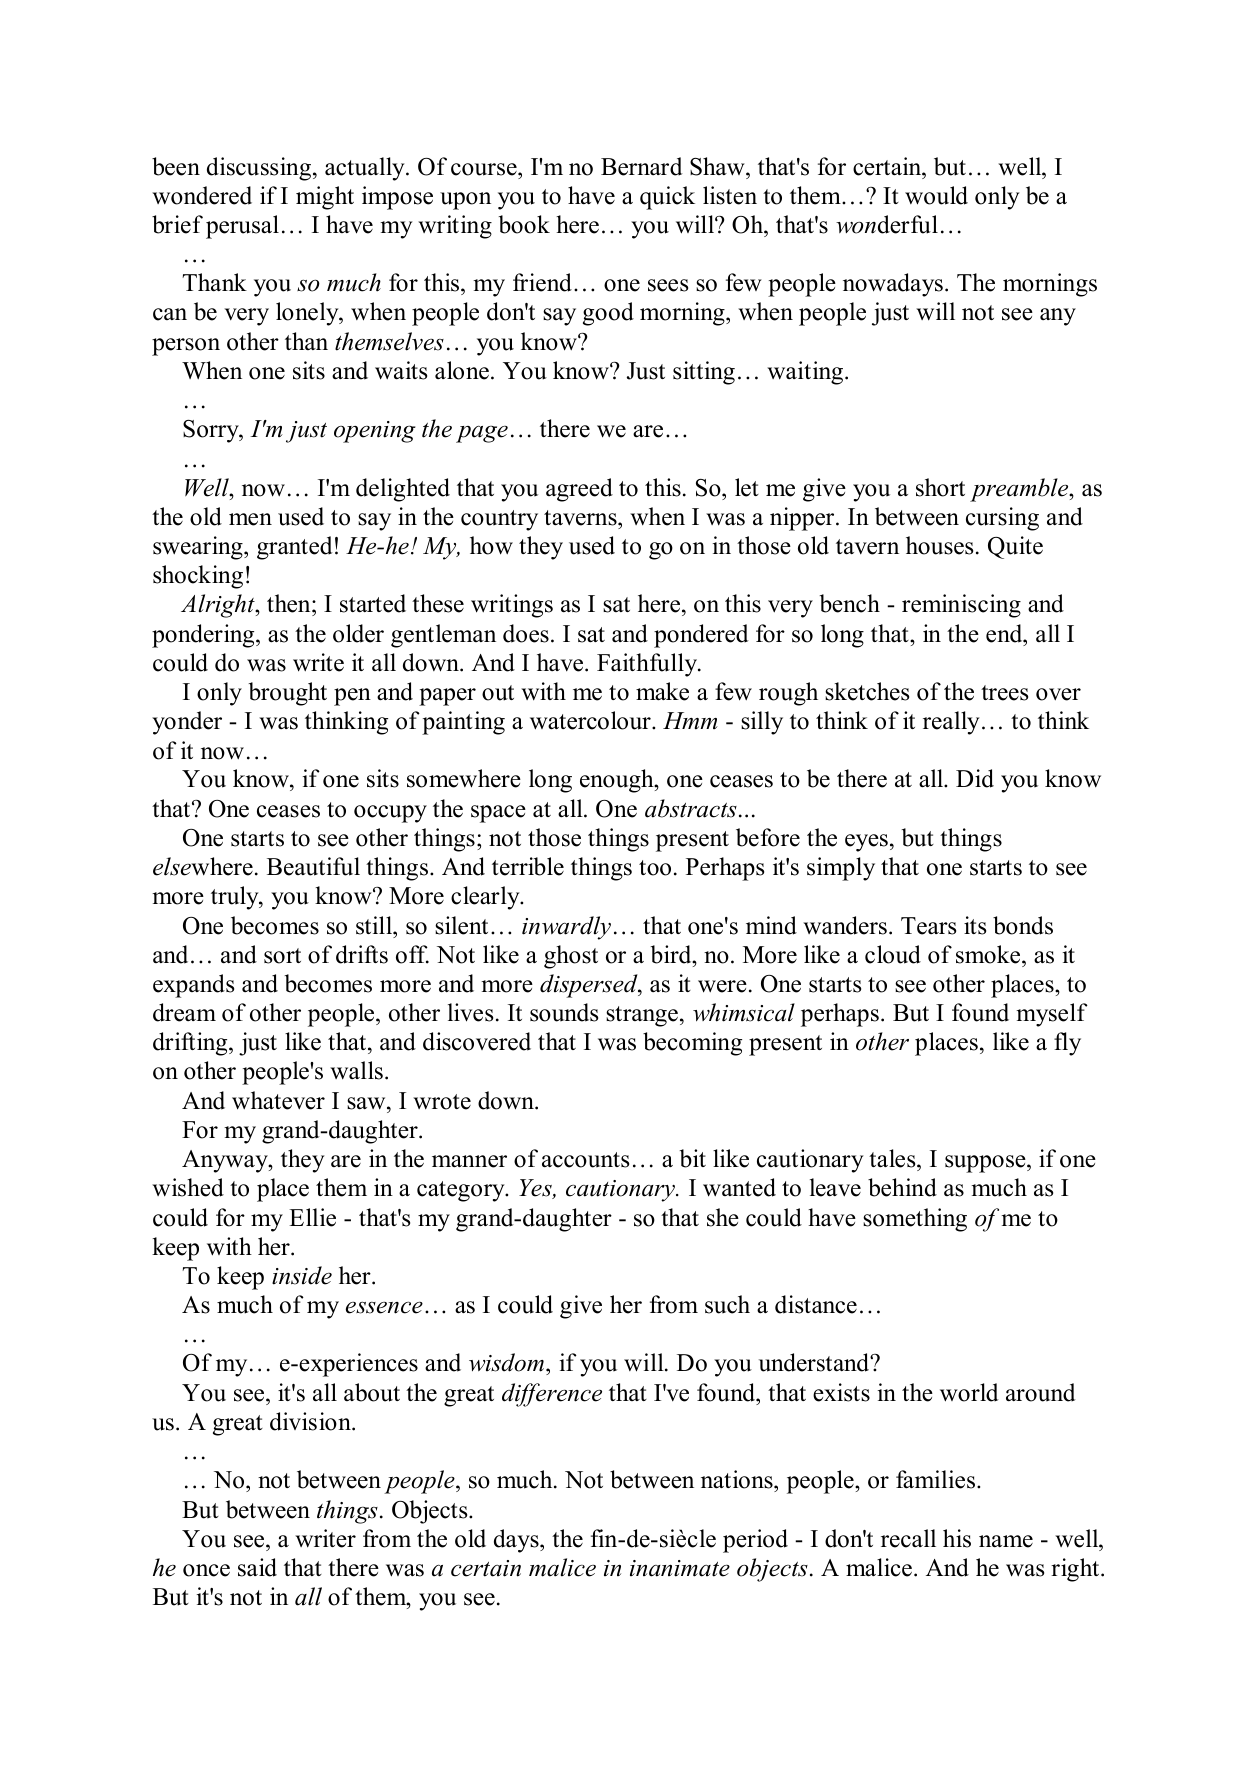 This screenshot has height=1781, width=1259. What do you see at coordinates (680, 1568) in the screenshot?
I see `inanimate` at bounding box center [680, 1568].
